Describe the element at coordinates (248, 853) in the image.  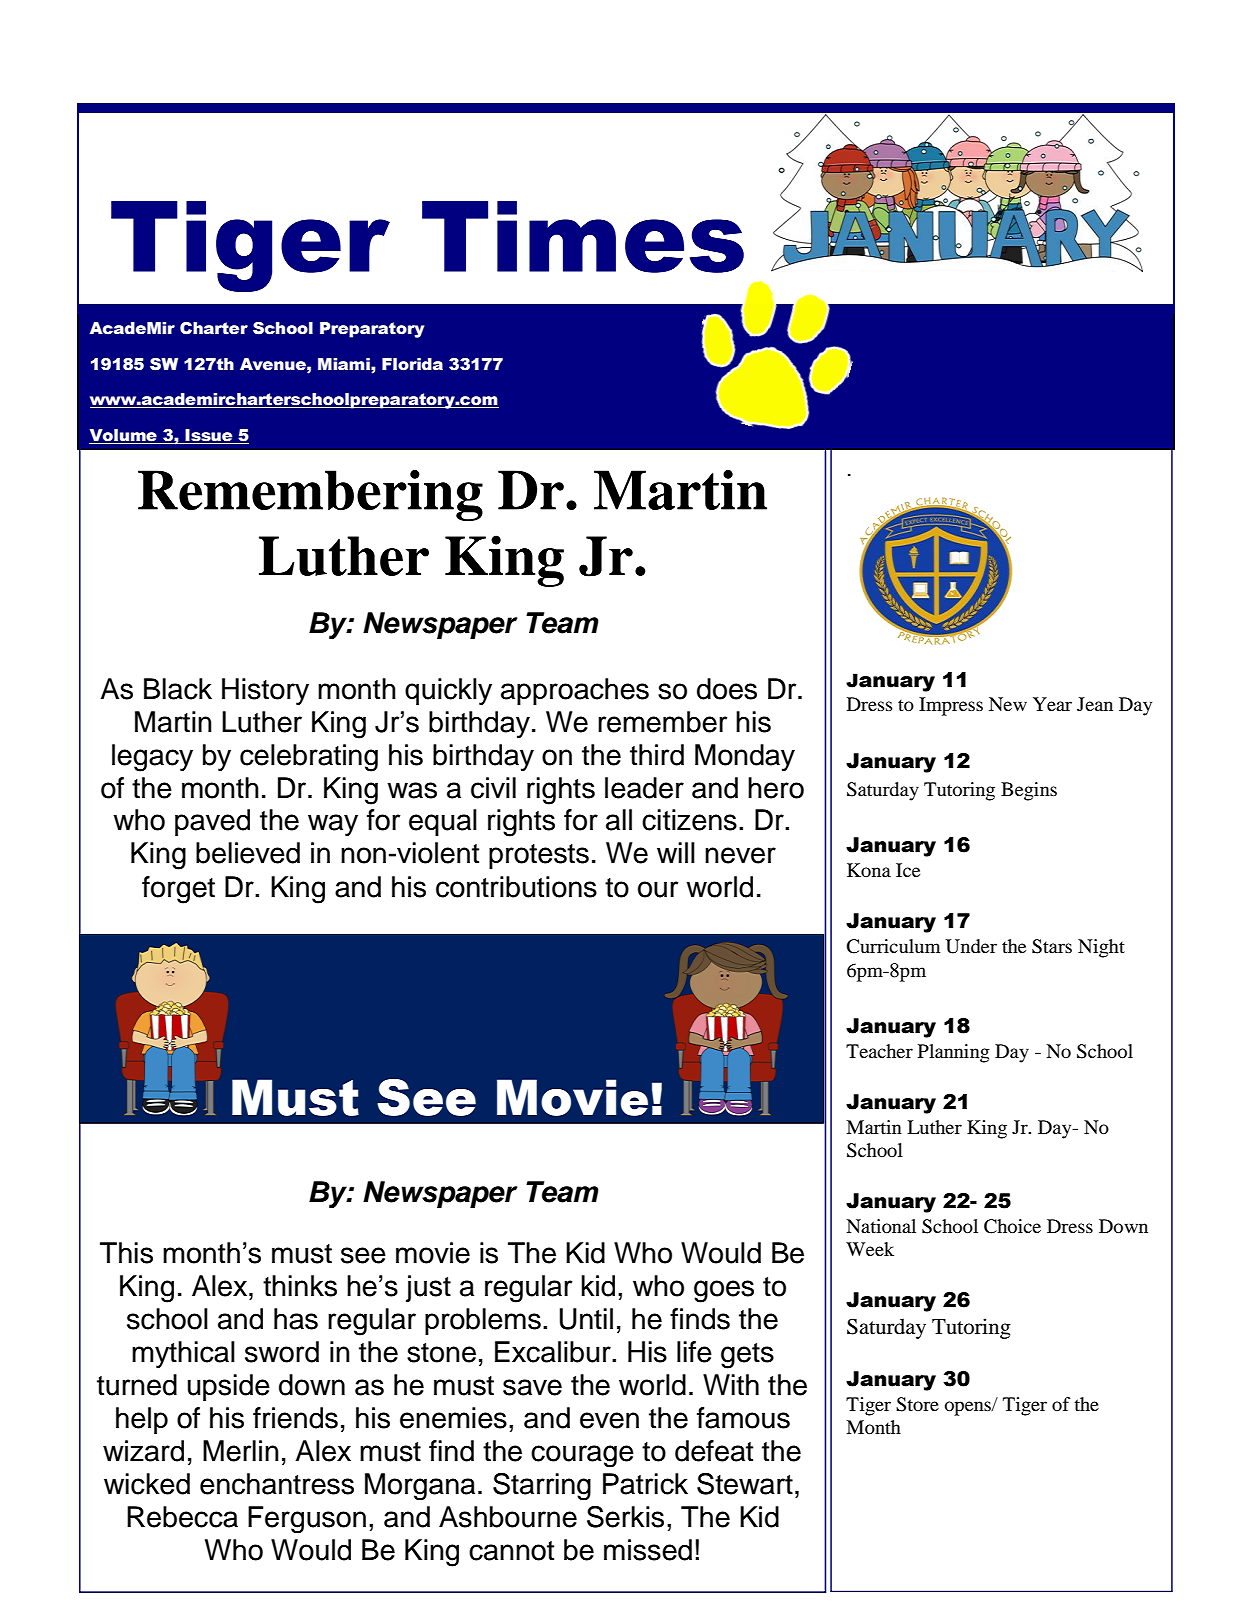
I see `believed` at that location.
